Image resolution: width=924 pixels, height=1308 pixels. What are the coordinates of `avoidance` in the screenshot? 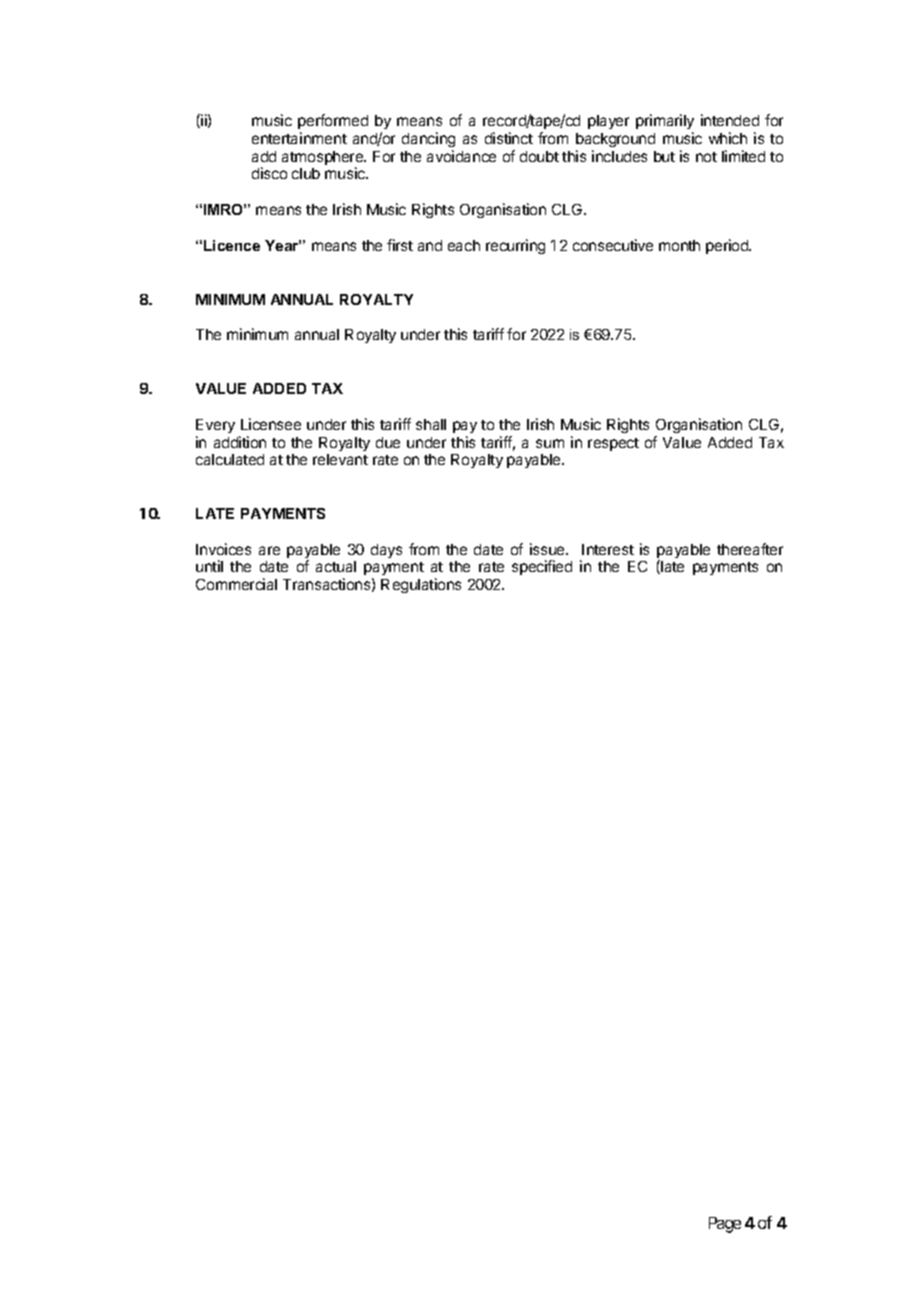 It's located at (461, 156).
